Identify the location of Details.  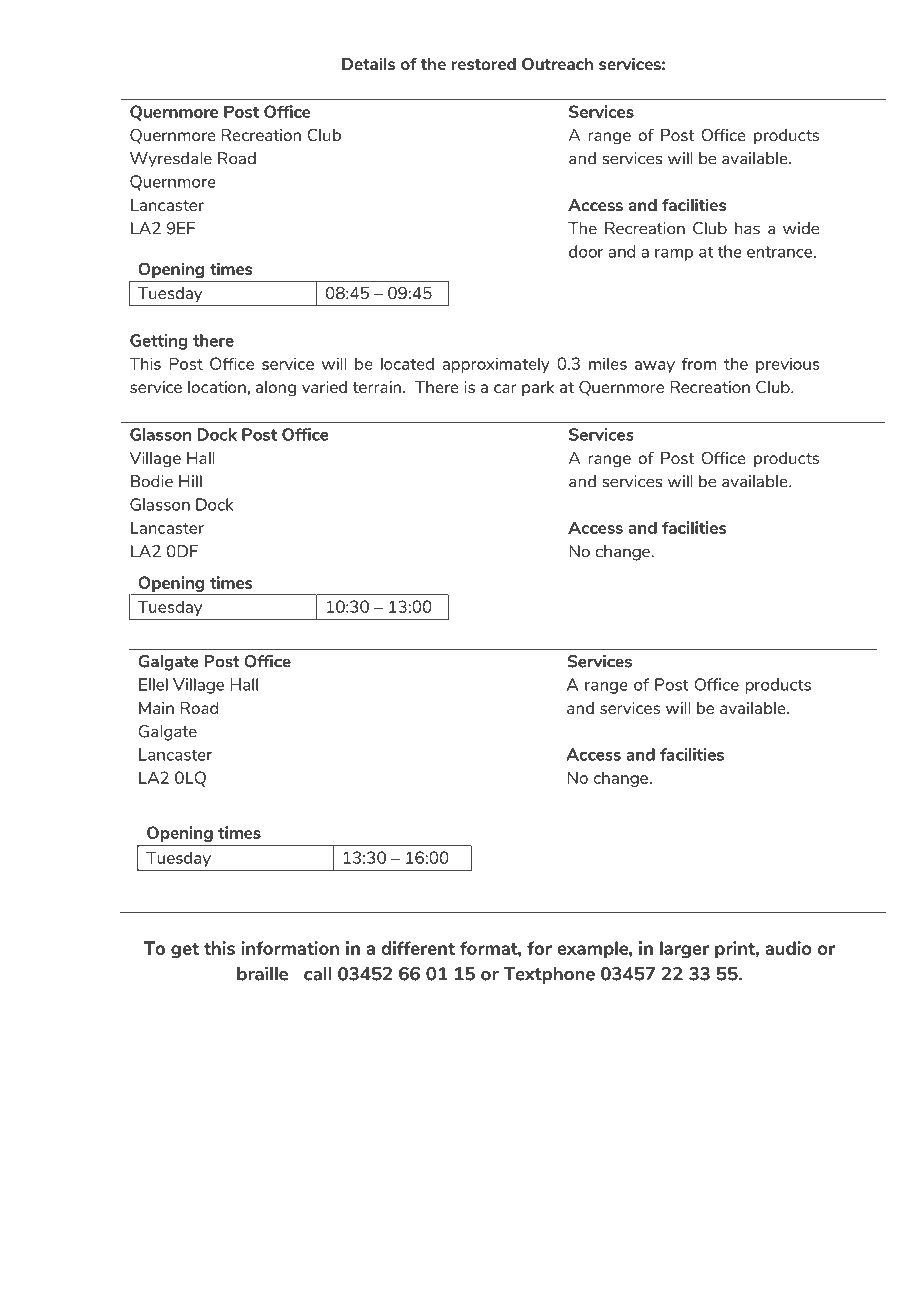
(368, 63).
